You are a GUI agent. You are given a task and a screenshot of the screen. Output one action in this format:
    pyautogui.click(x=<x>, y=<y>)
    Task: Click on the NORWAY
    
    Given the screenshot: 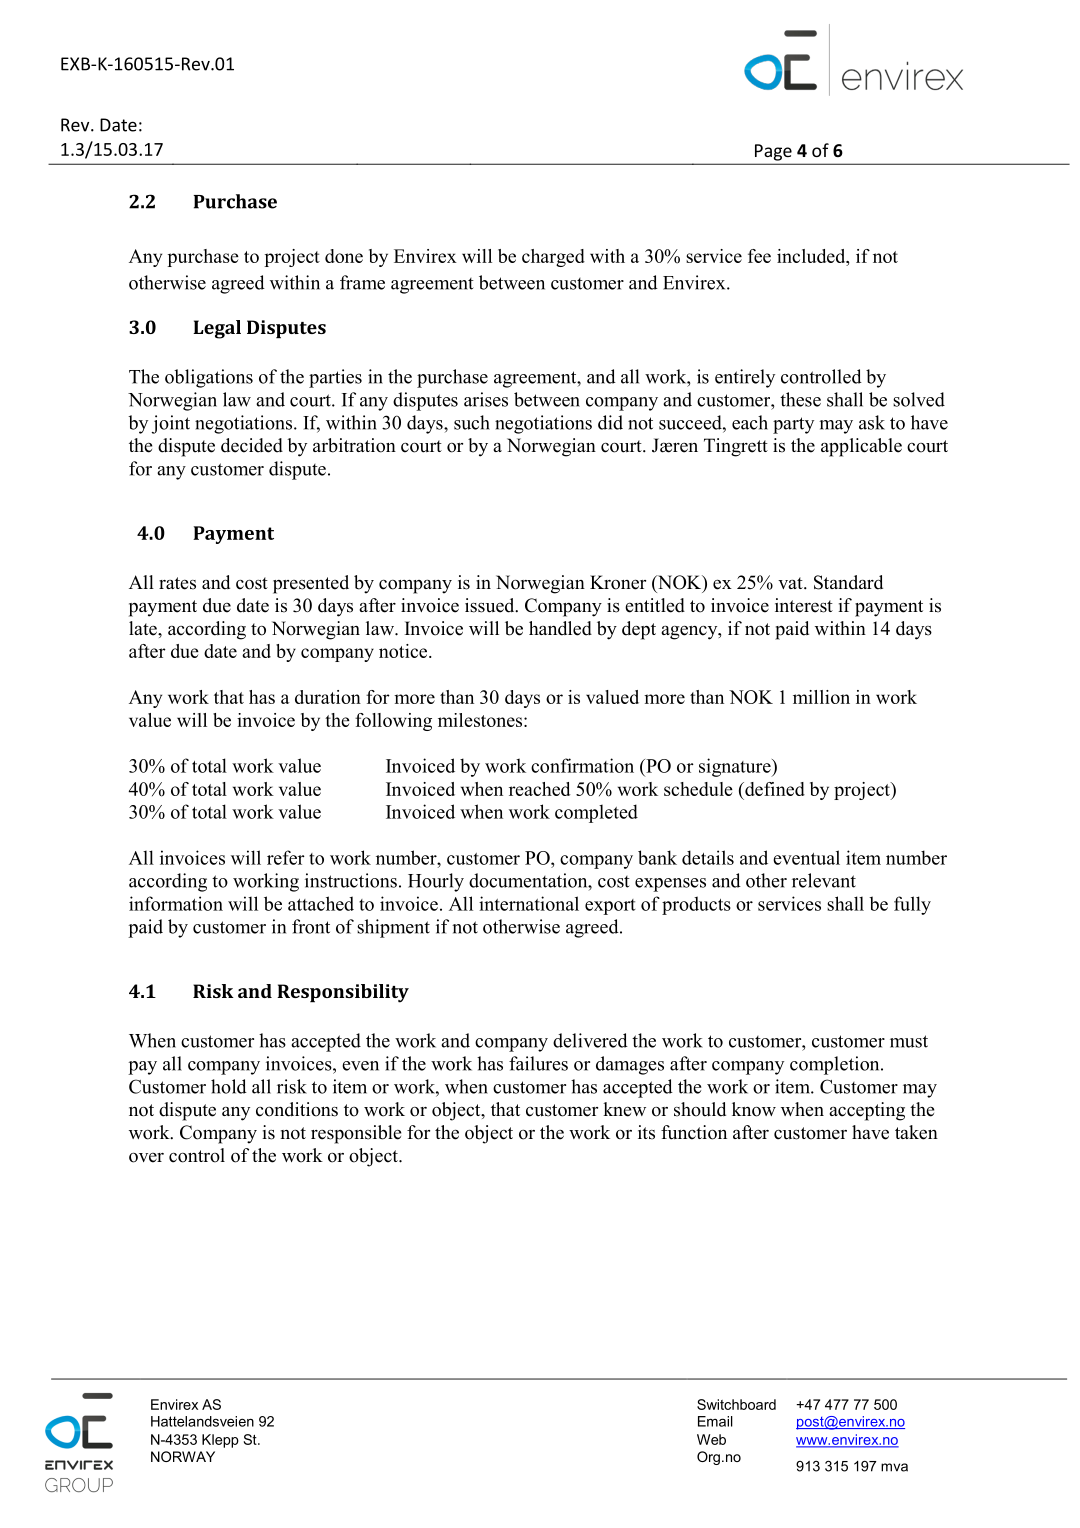 What is the action you would take?
    pyautogui.click(x=183, y=1456)
